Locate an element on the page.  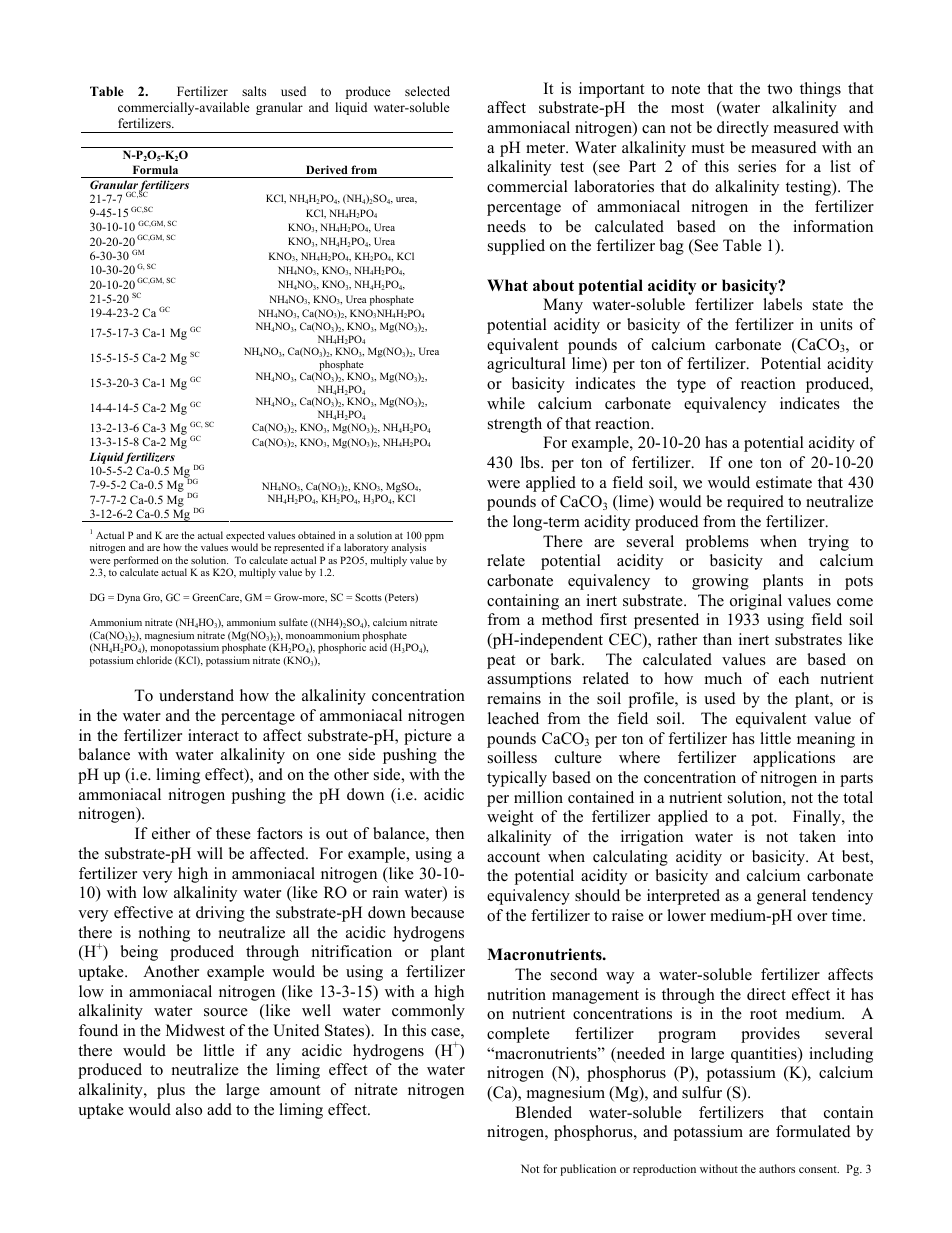
selected is located at coordinates (427, 91).
